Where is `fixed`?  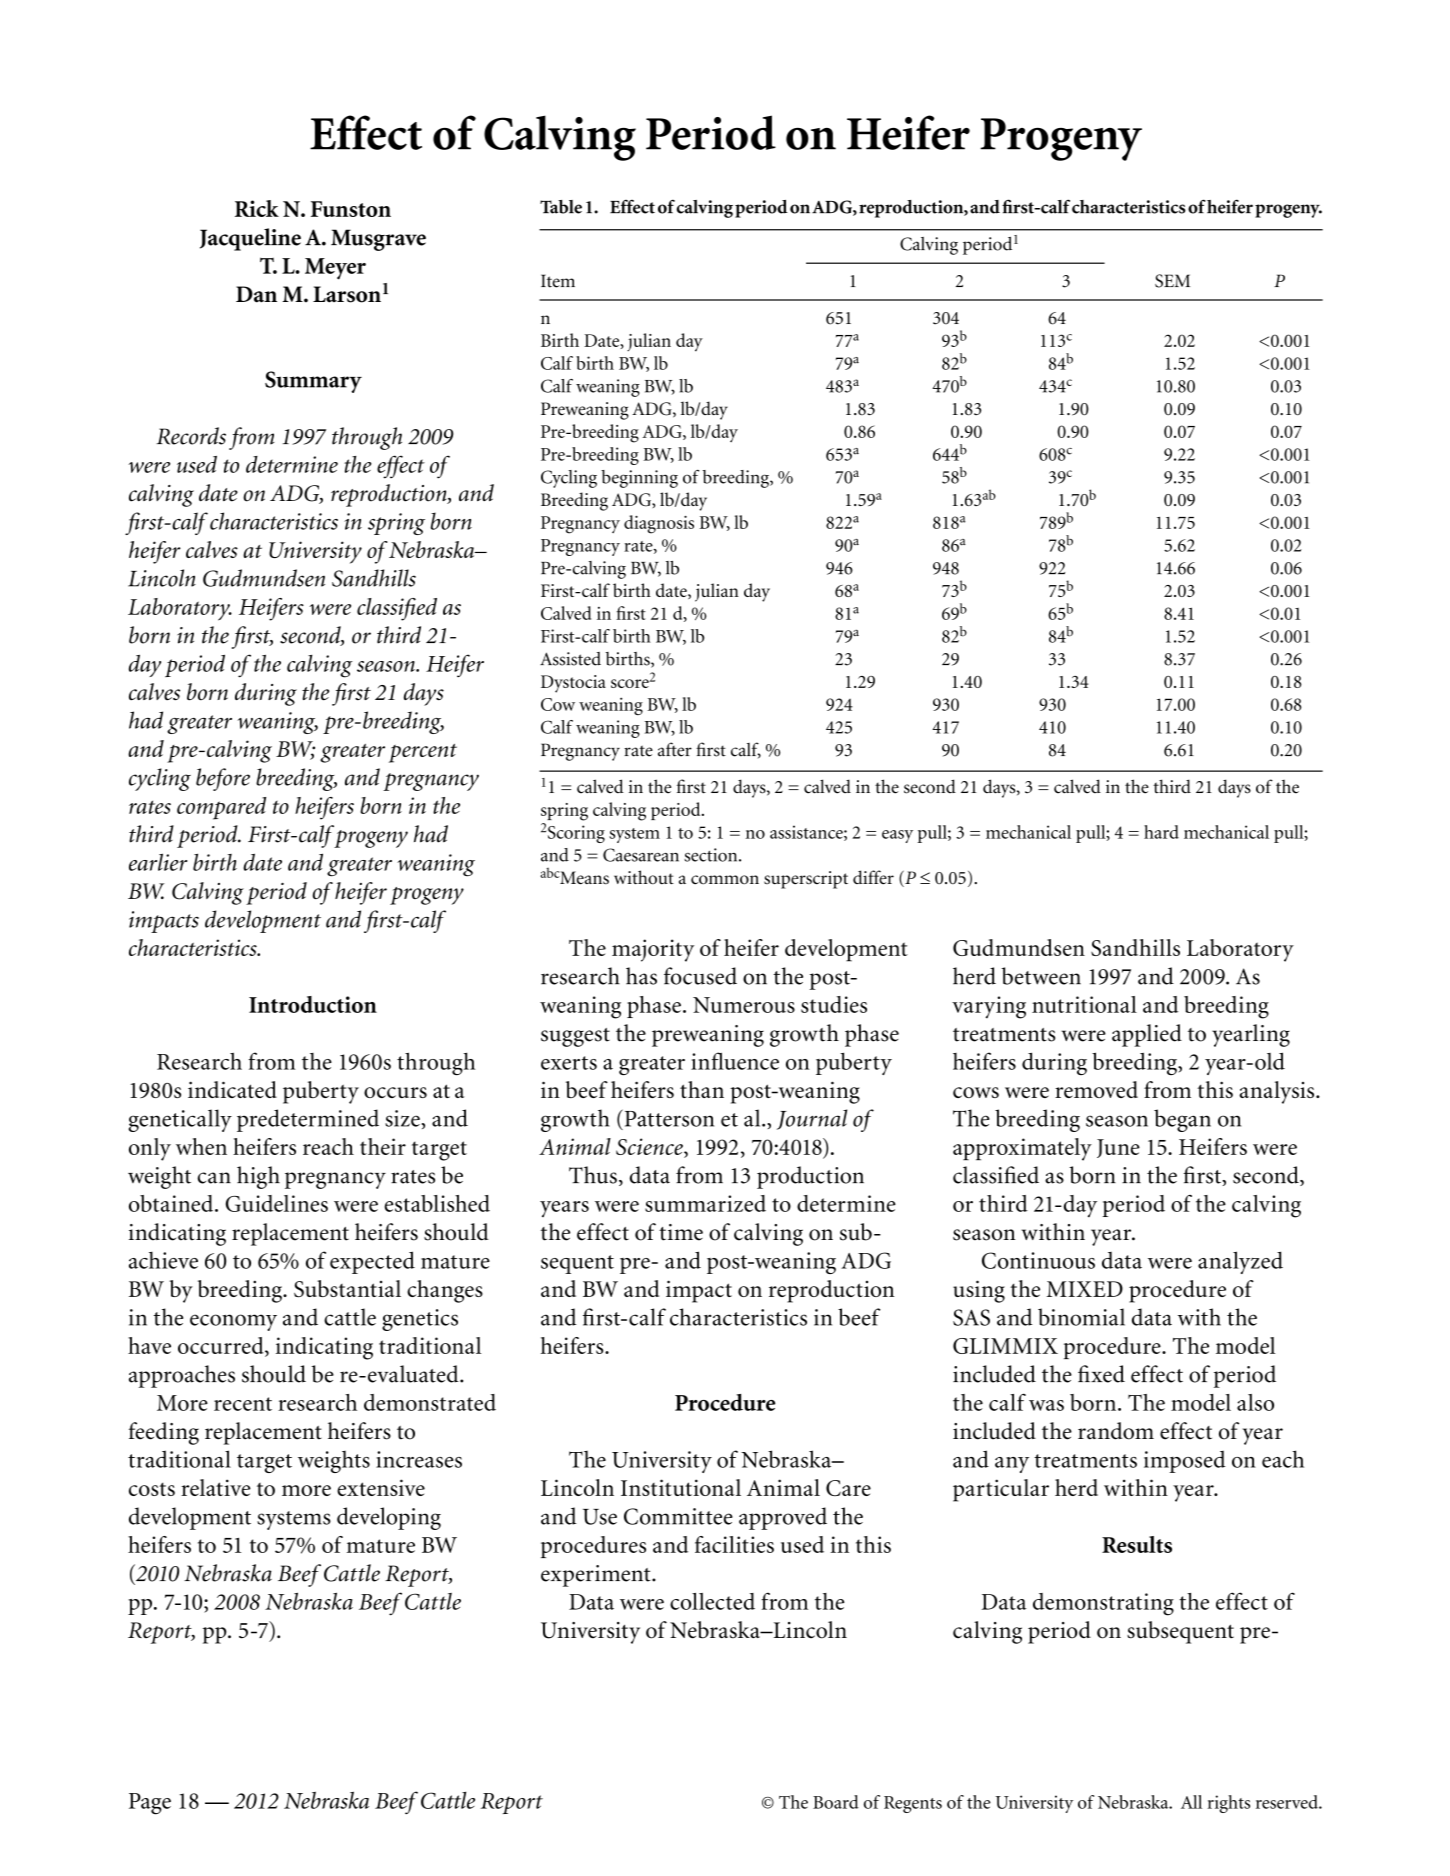 fixed is located at coordinates (1101, 1374).
